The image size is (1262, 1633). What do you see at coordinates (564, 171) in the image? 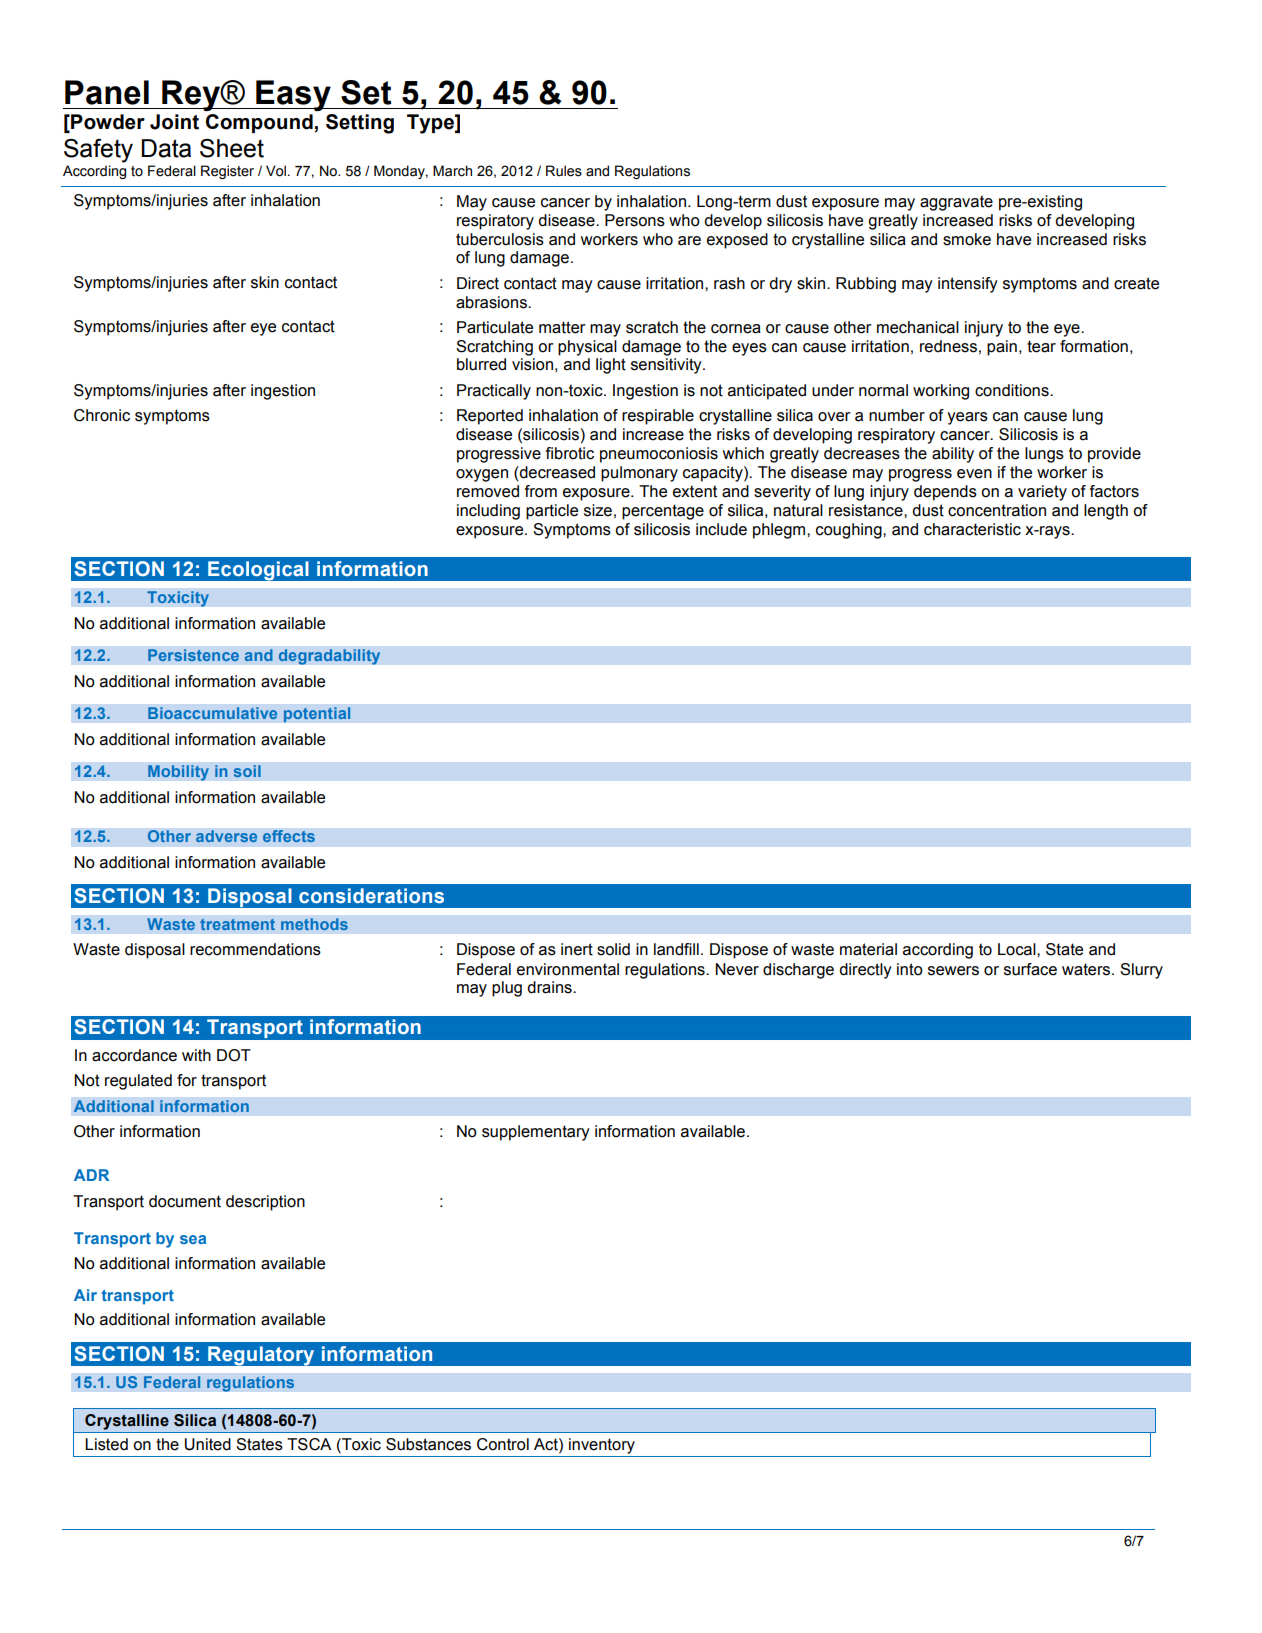
I see `Rules` at bounding box center [564, 171].
